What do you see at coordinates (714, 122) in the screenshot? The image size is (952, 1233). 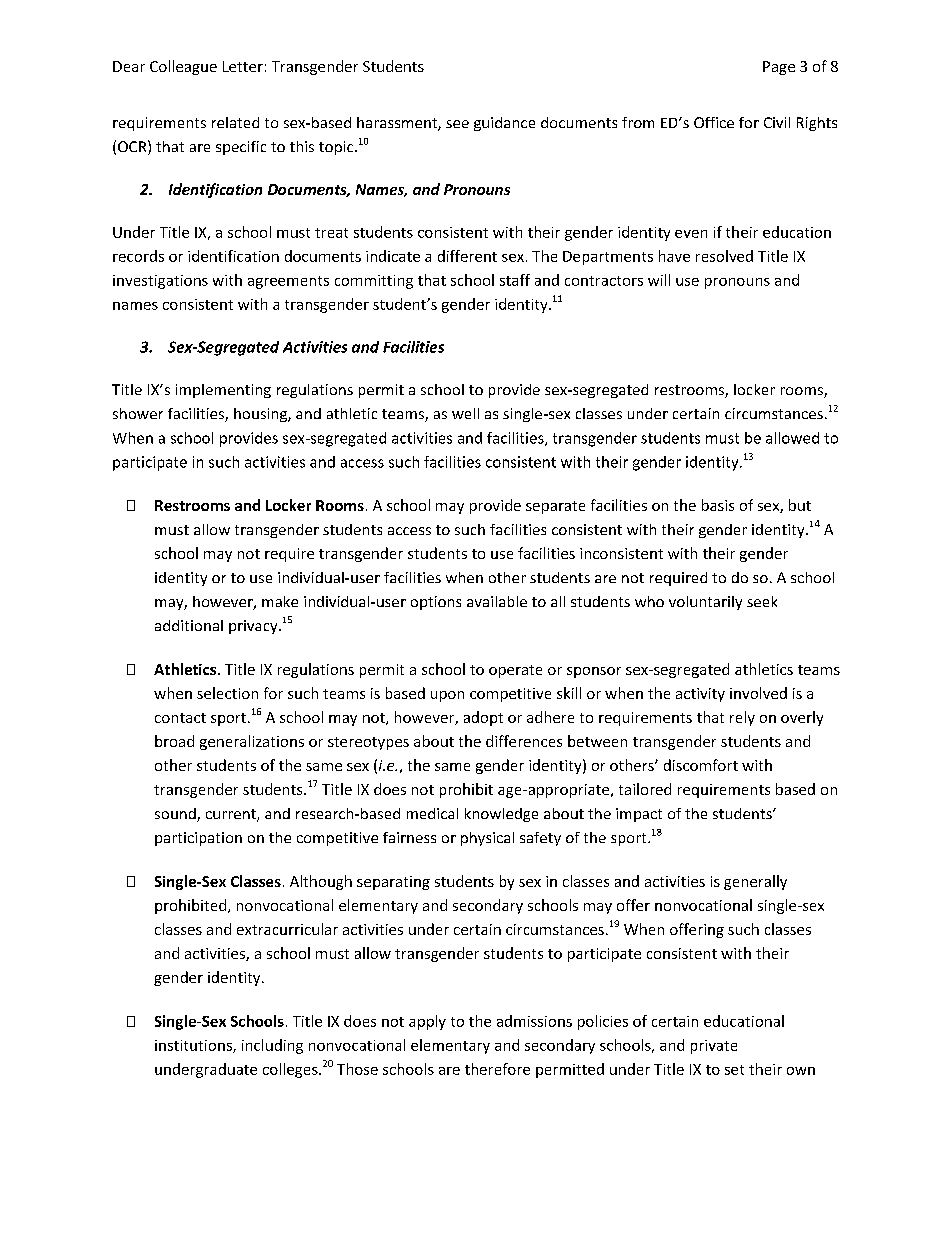 I see `Office` at bounding box center [714, 122].
